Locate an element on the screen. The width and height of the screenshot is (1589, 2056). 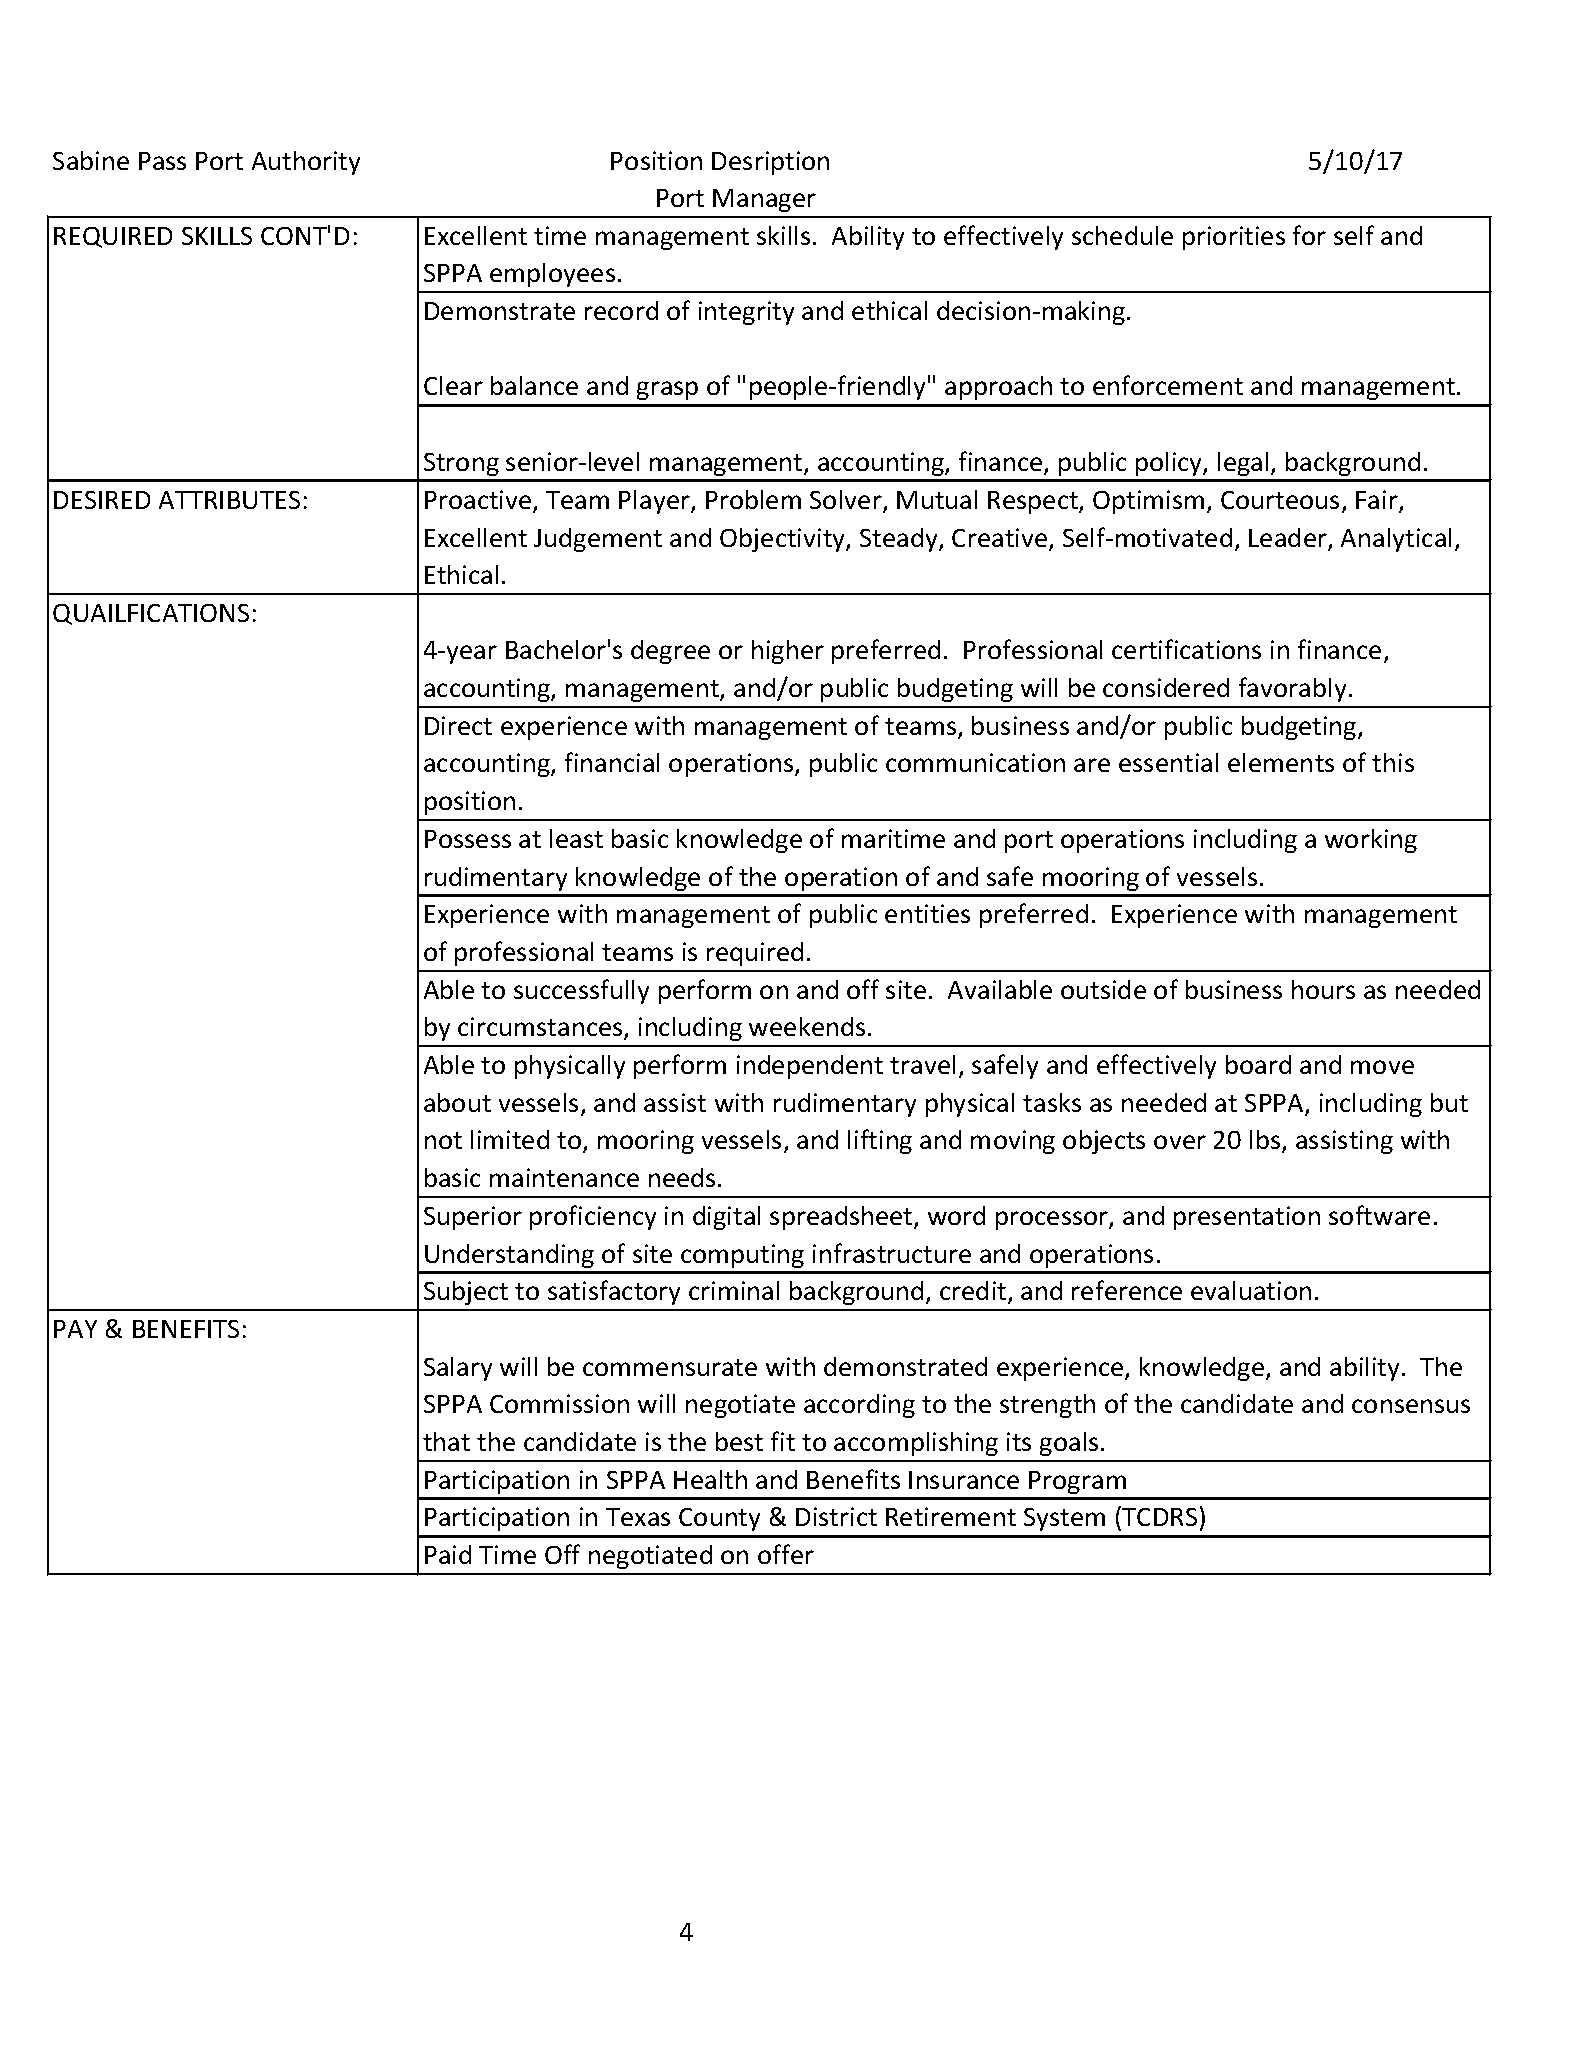
least is located at coordinates (576, 838).
